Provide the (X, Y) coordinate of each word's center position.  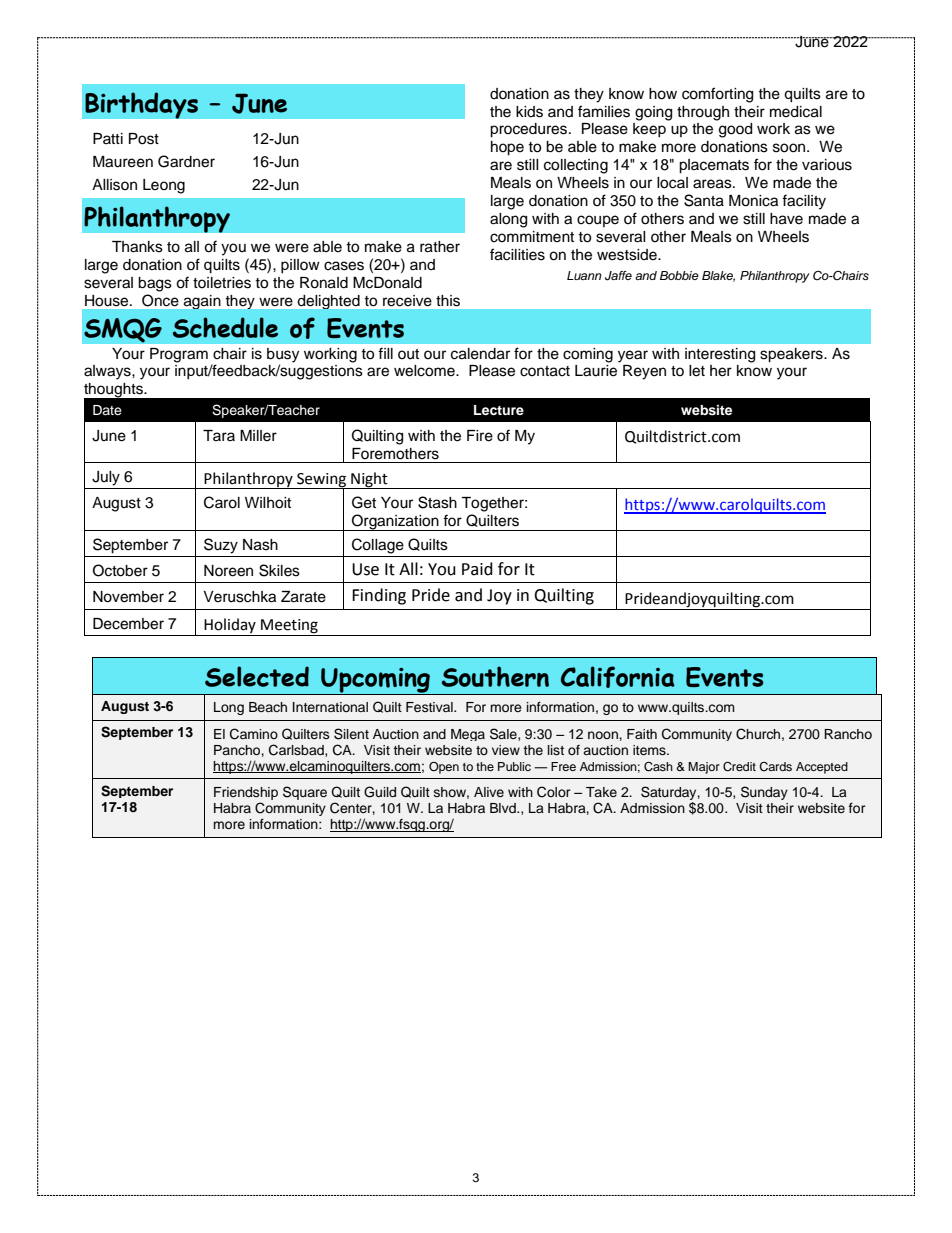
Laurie (596, 371)
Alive (489, 792)
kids (529, 112)
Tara (219, 435)
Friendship (246, 793)
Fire (480, 436)
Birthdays (141, 105)
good (735, 130)
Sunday (764, 793)
